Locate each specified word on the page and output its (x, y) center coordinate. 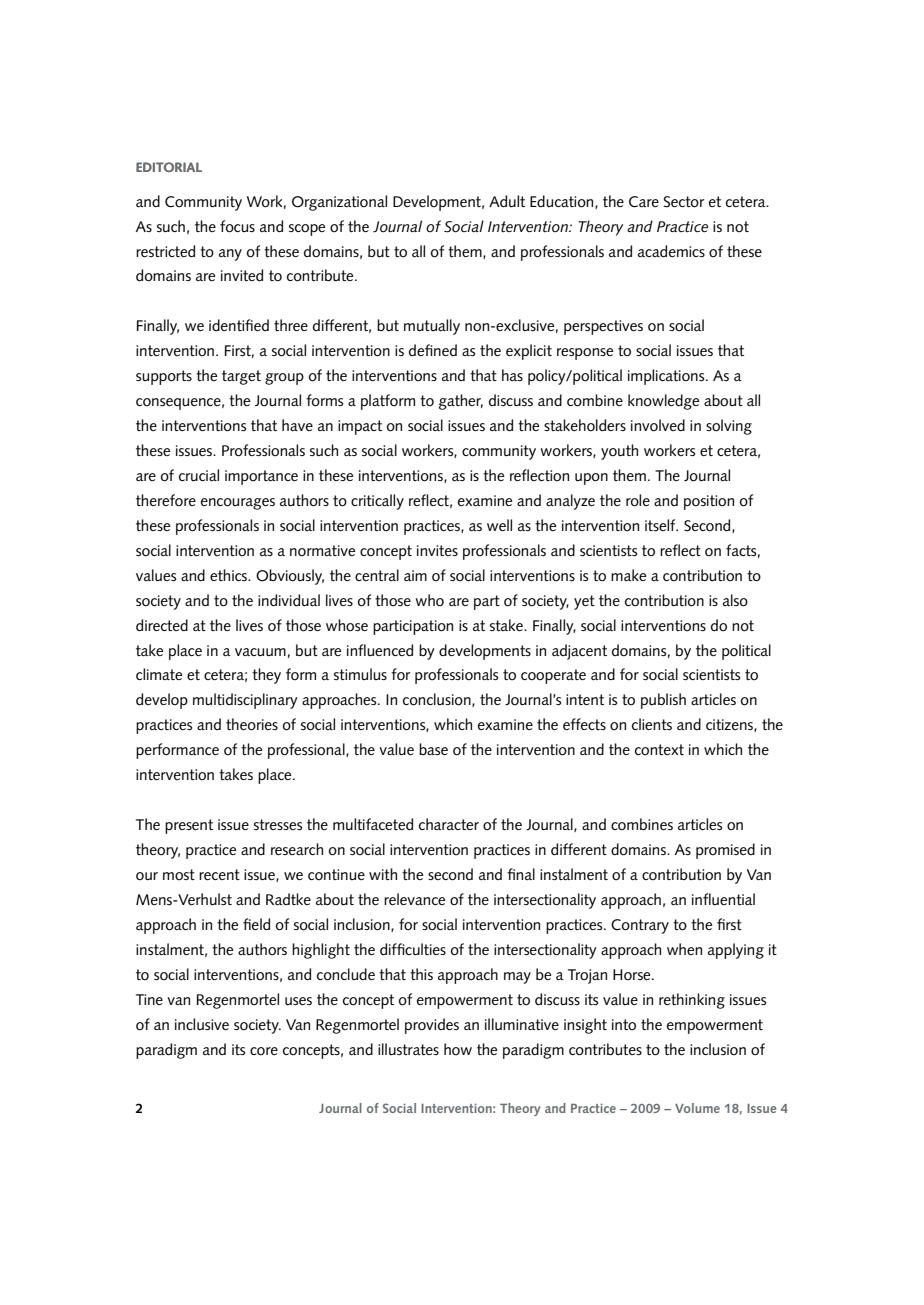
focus (237, 226)
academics (671, 251)
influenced (380, 650)
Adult (507, 201)
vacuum (260, 652)
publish (663, 701)
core (264, 1051)
